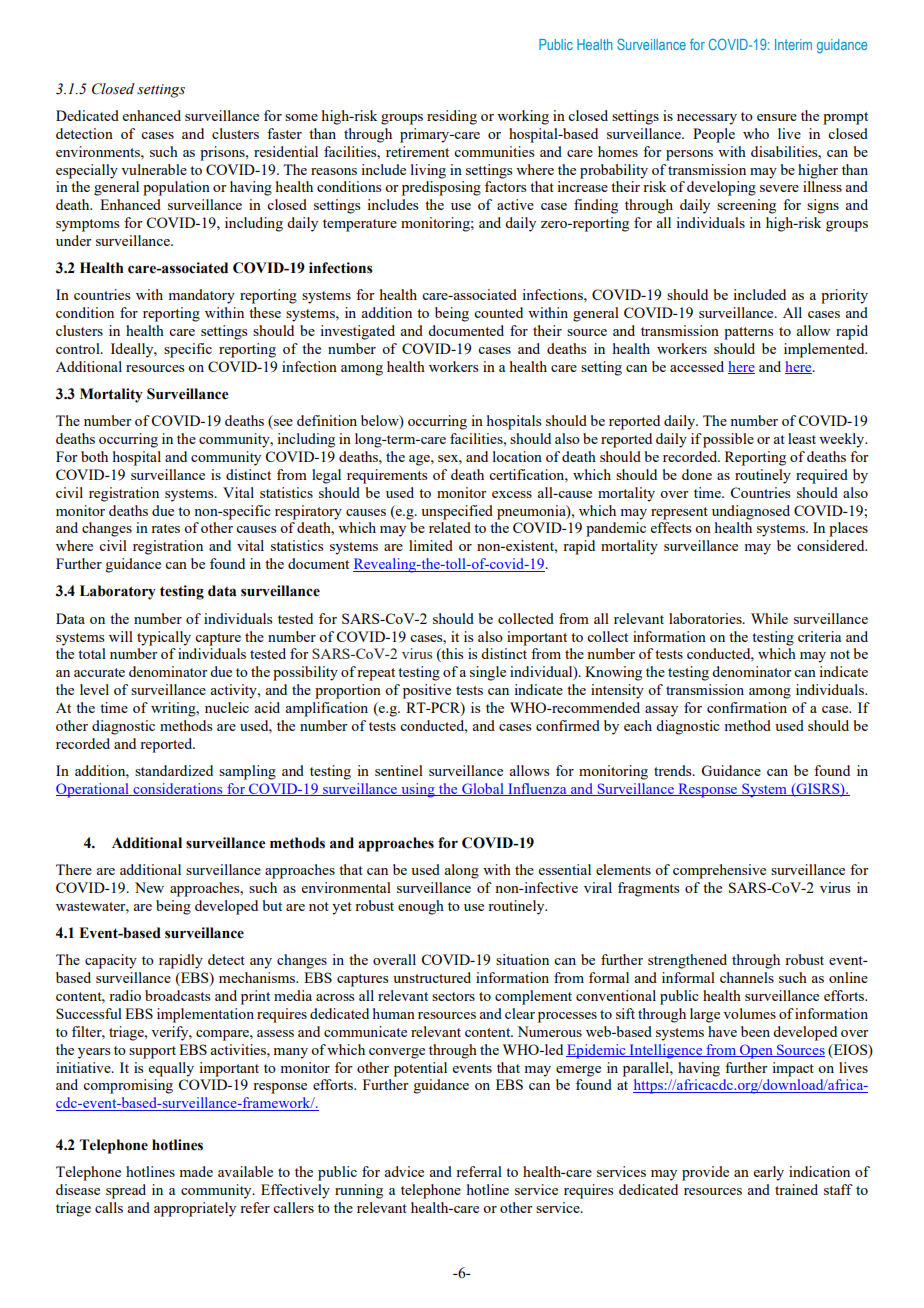  I want to click on While, so click(769, 618).
